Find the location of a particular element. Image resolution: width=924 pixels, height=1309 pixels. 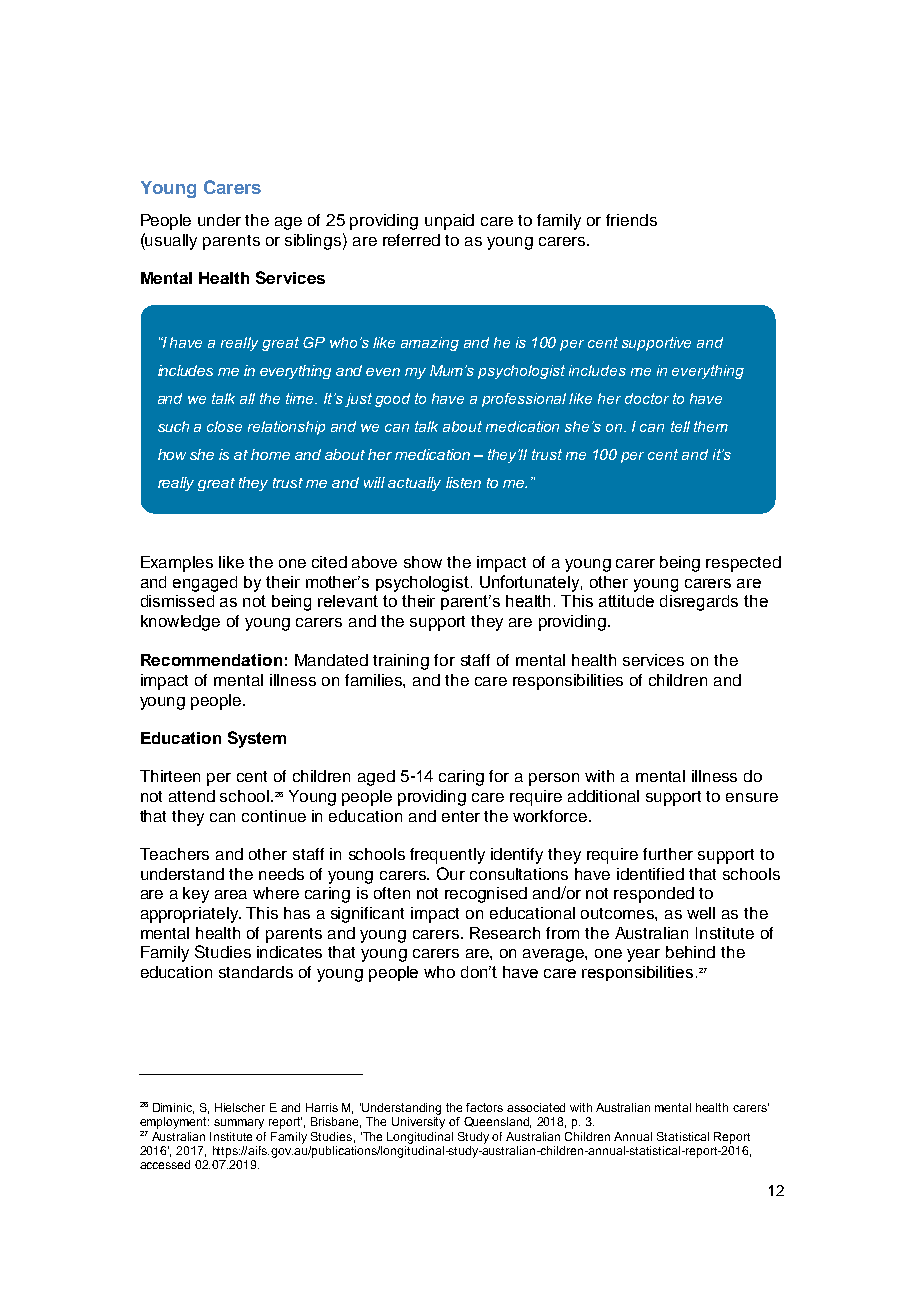

continue is located at coordinates (274, 816).
